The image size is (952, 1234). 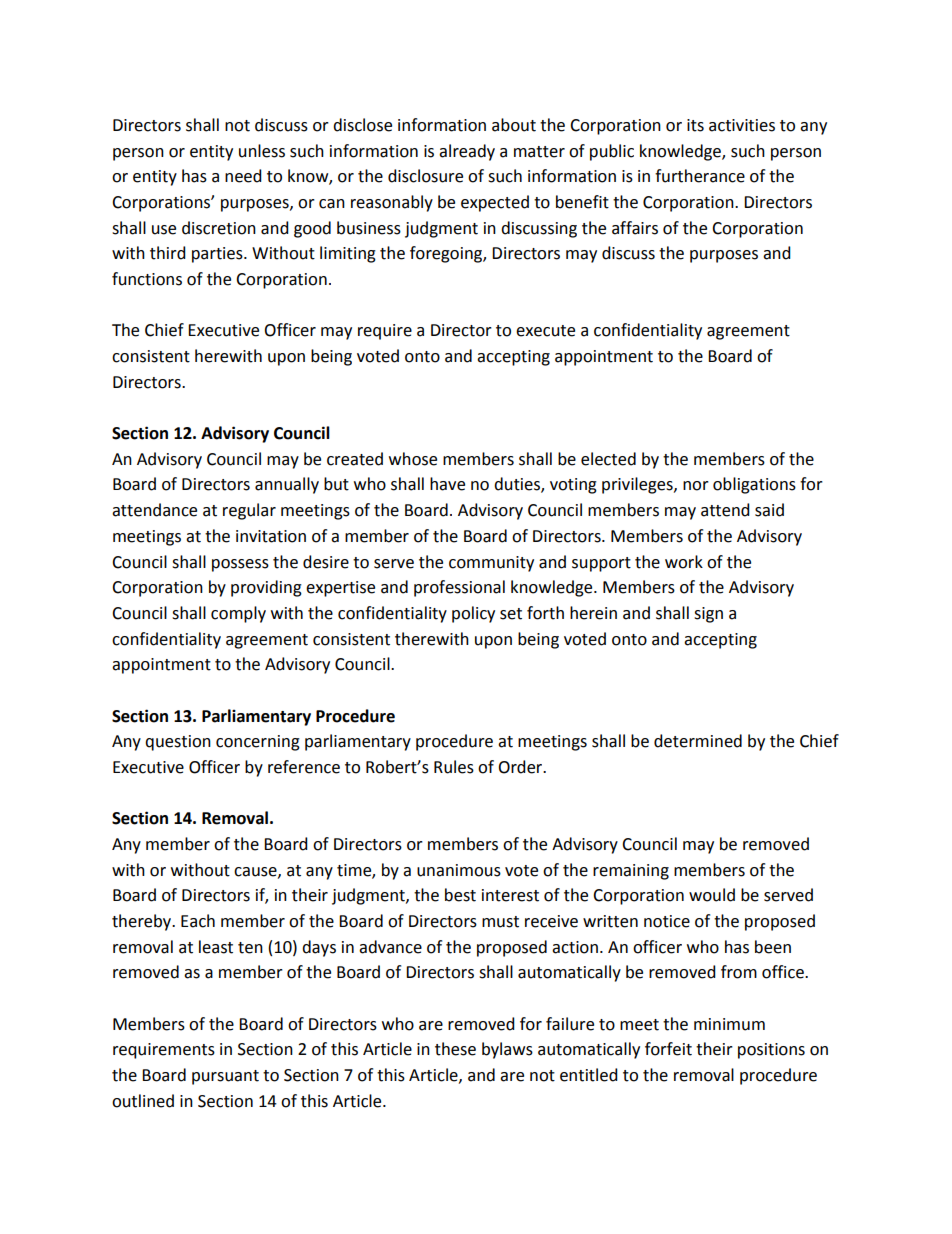 What do you see at coordinates (473, 614) in the page?
I see `policy` at bounding box center [473, 614].
